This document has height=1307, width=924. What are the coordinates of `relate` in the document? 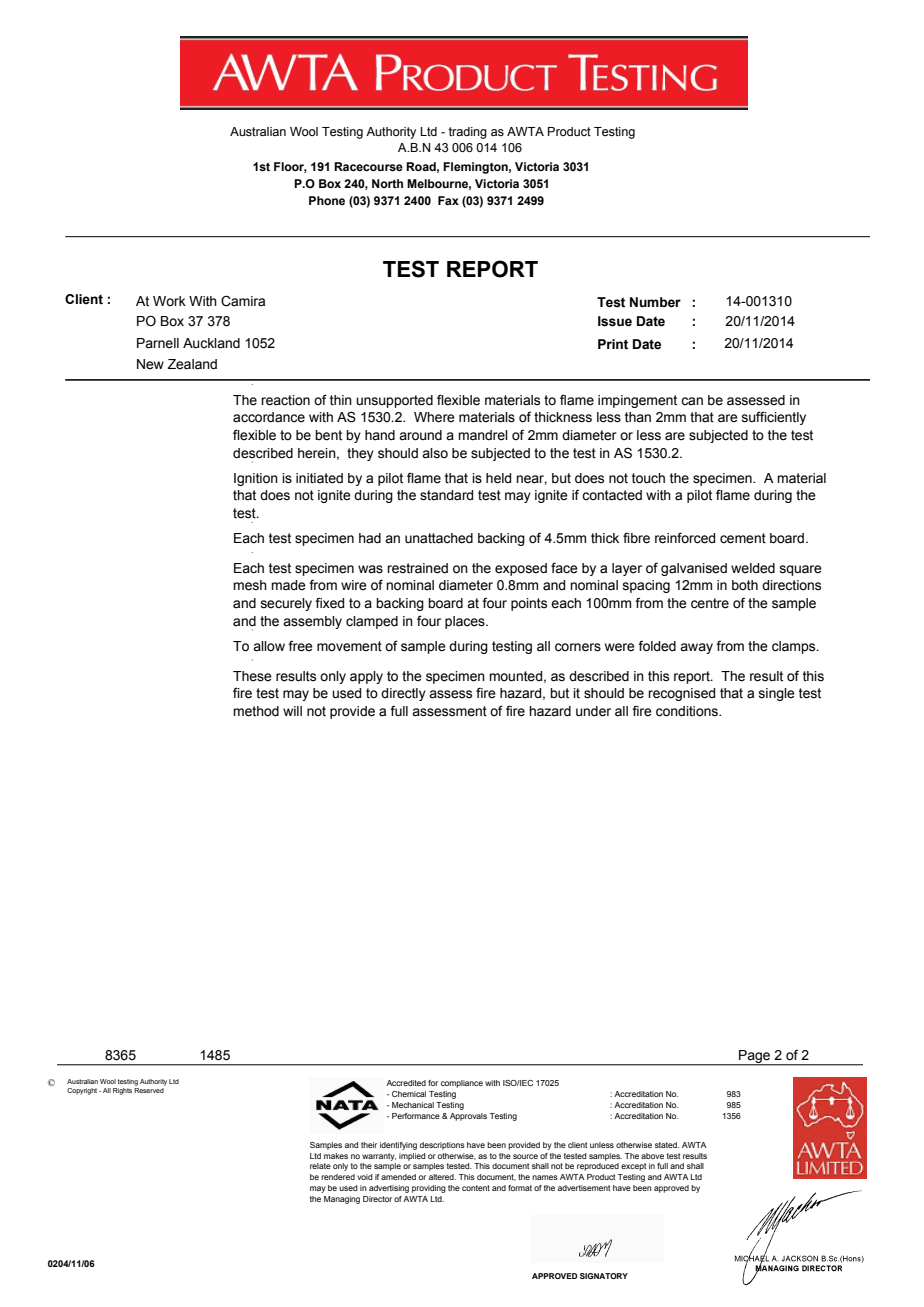 It's located at (320, 1166).
